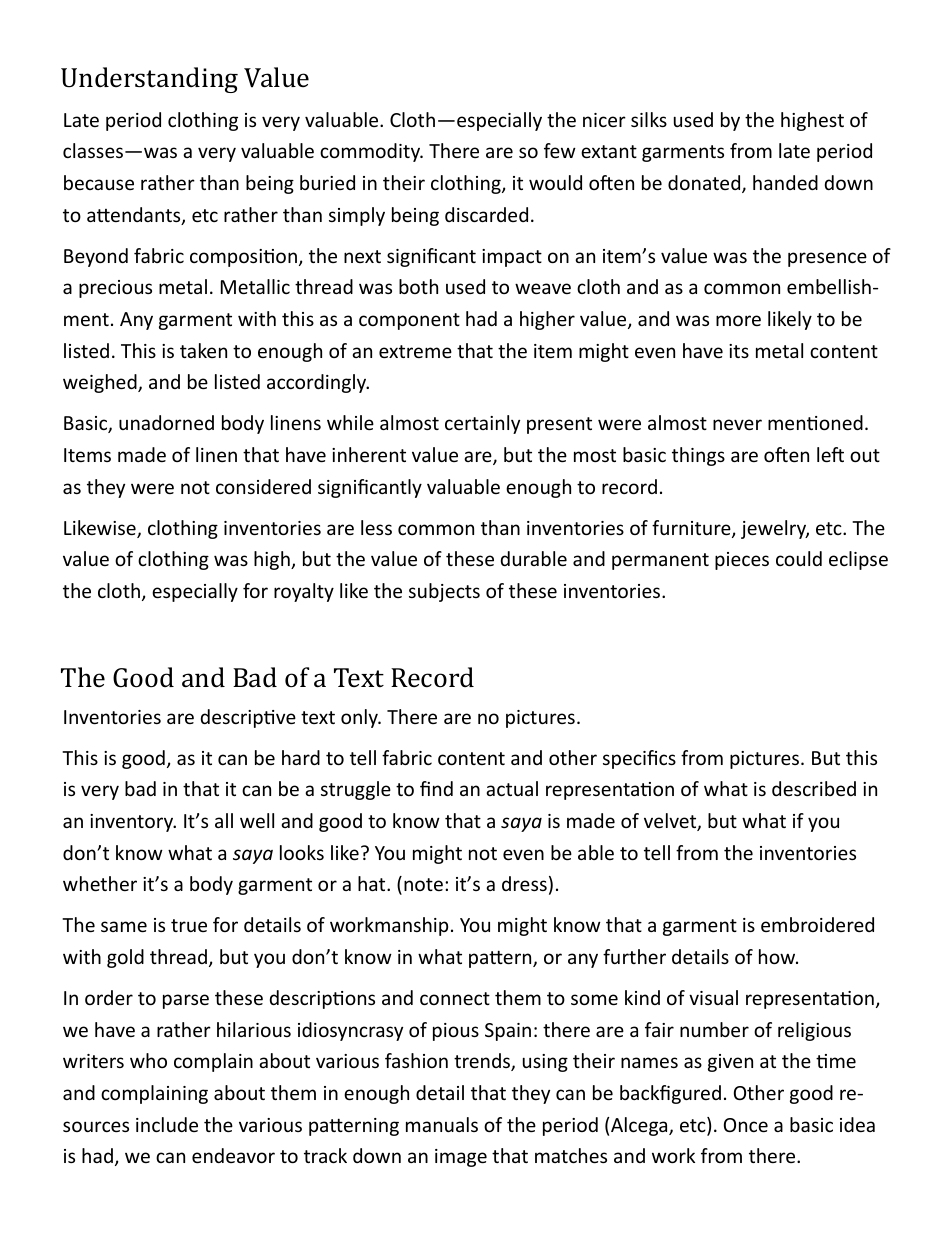 This page has width=952, height=1233. Describe the element at coordinates (304, 592) in the page. I see `royalty` at that location.
